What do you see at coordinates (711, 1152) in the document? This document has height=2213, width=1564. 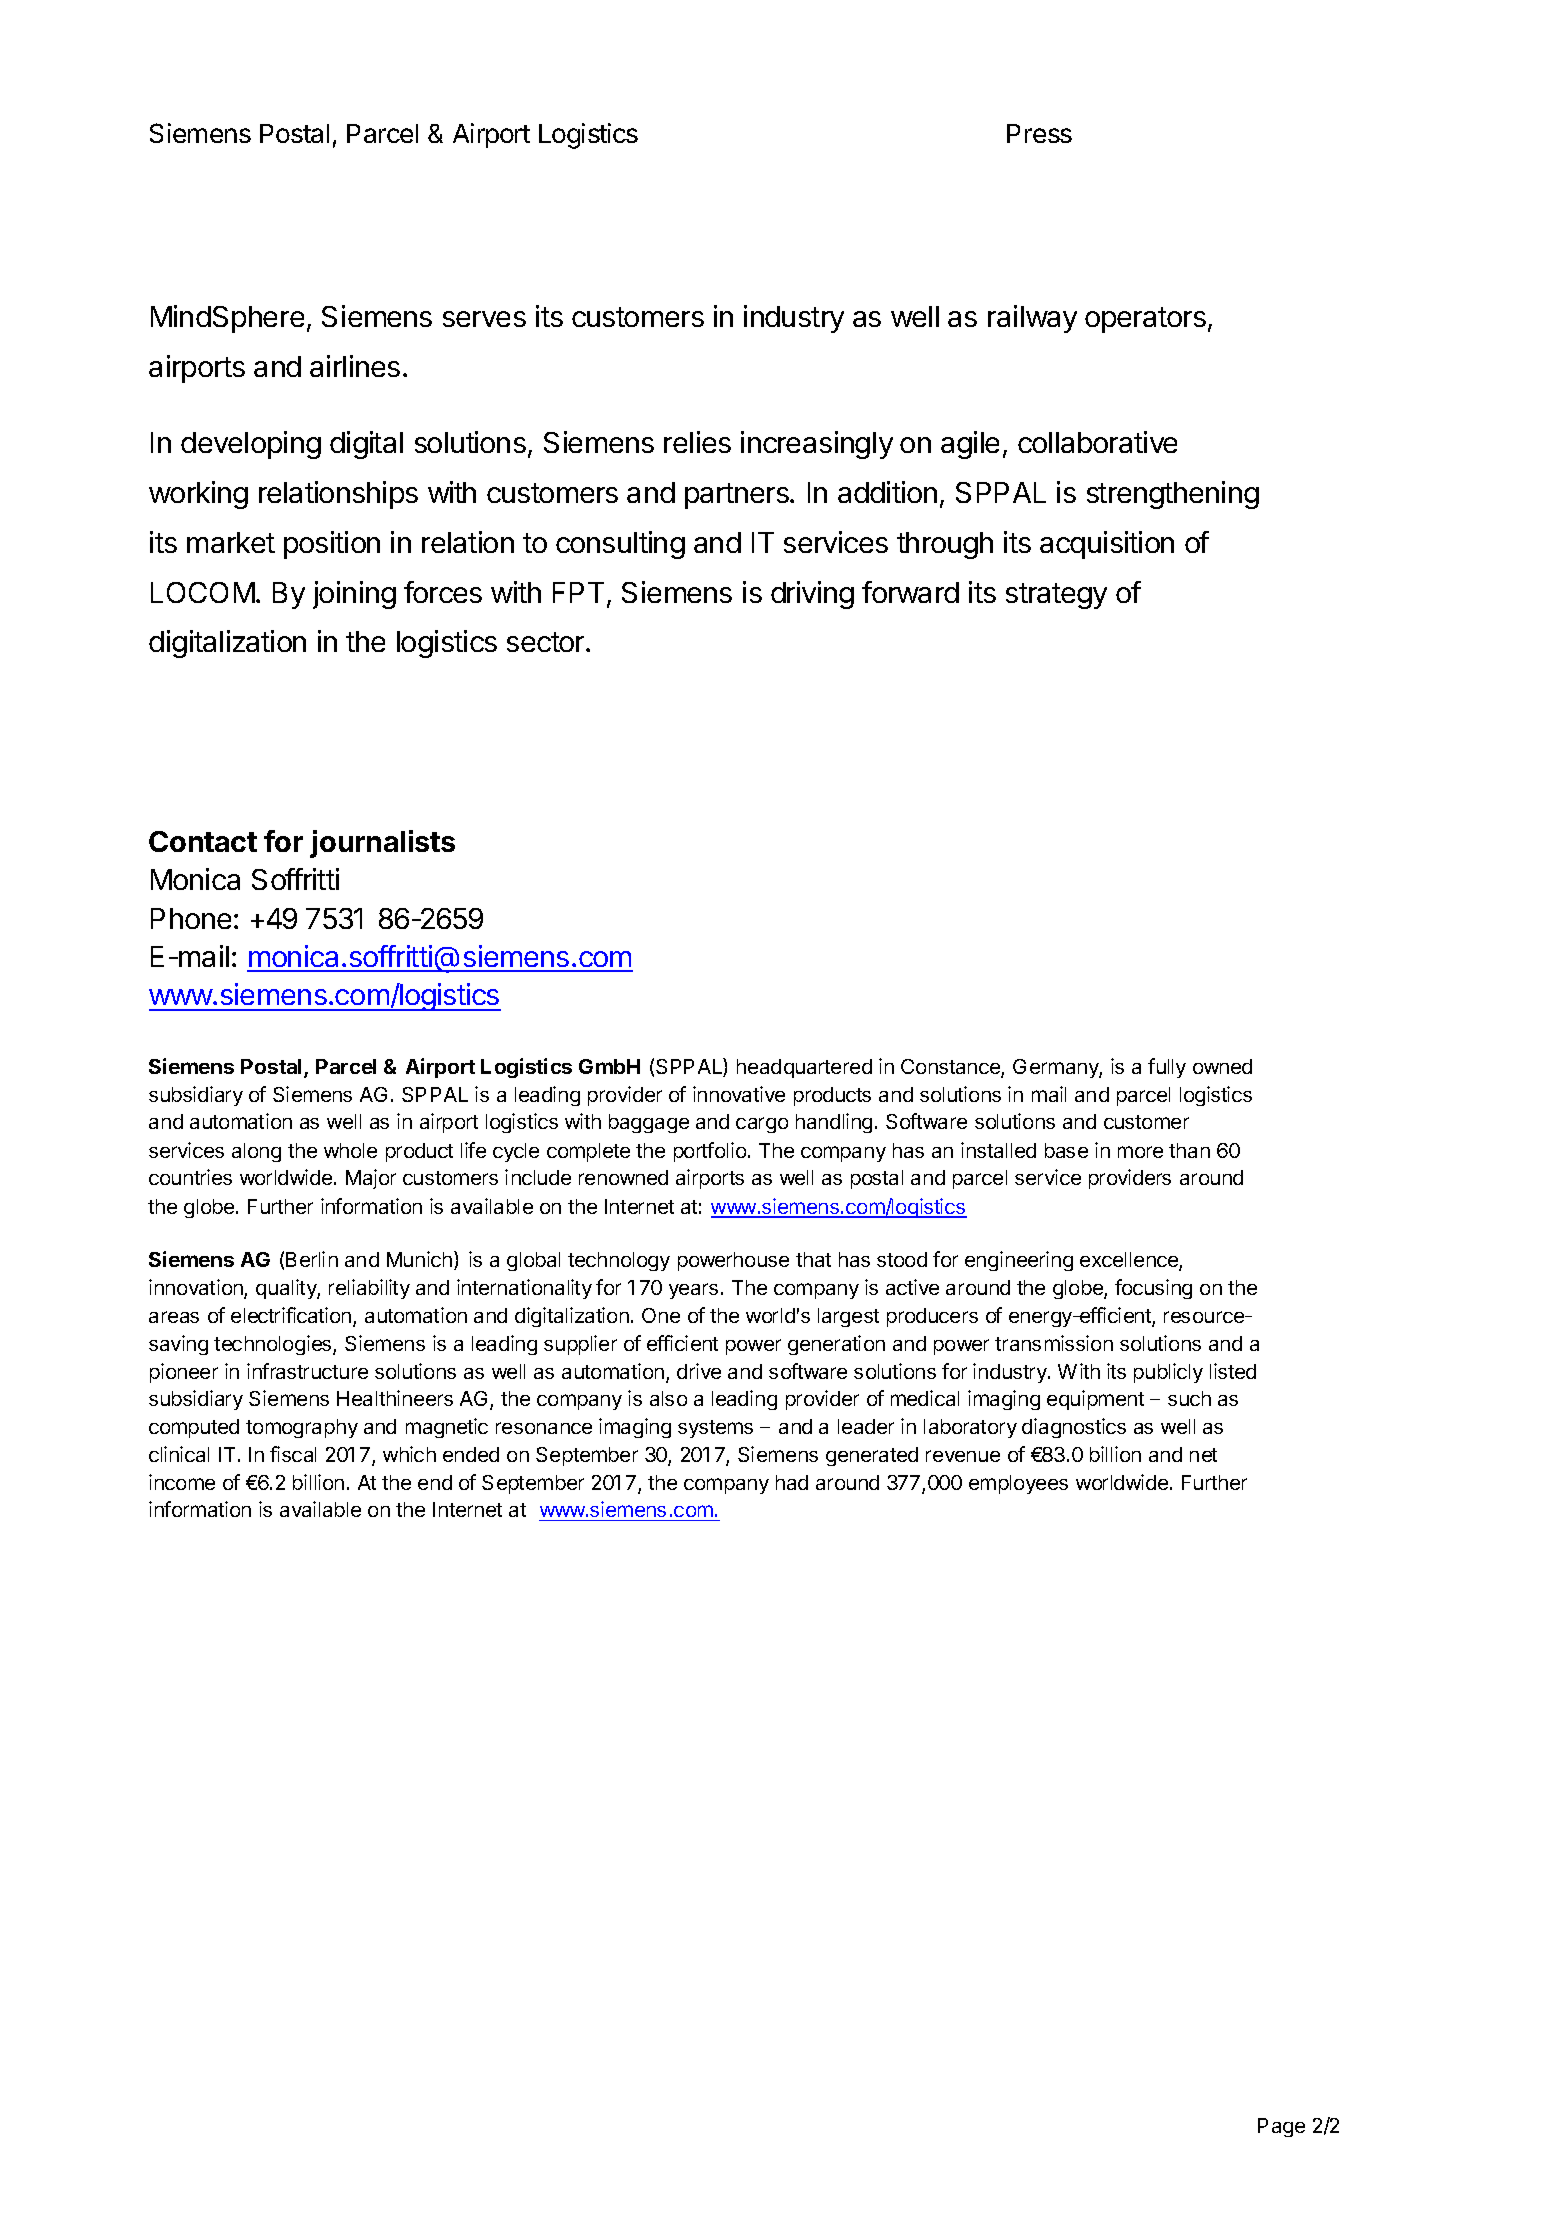 I see `portfolio` at bounding box center [711, 1152].
